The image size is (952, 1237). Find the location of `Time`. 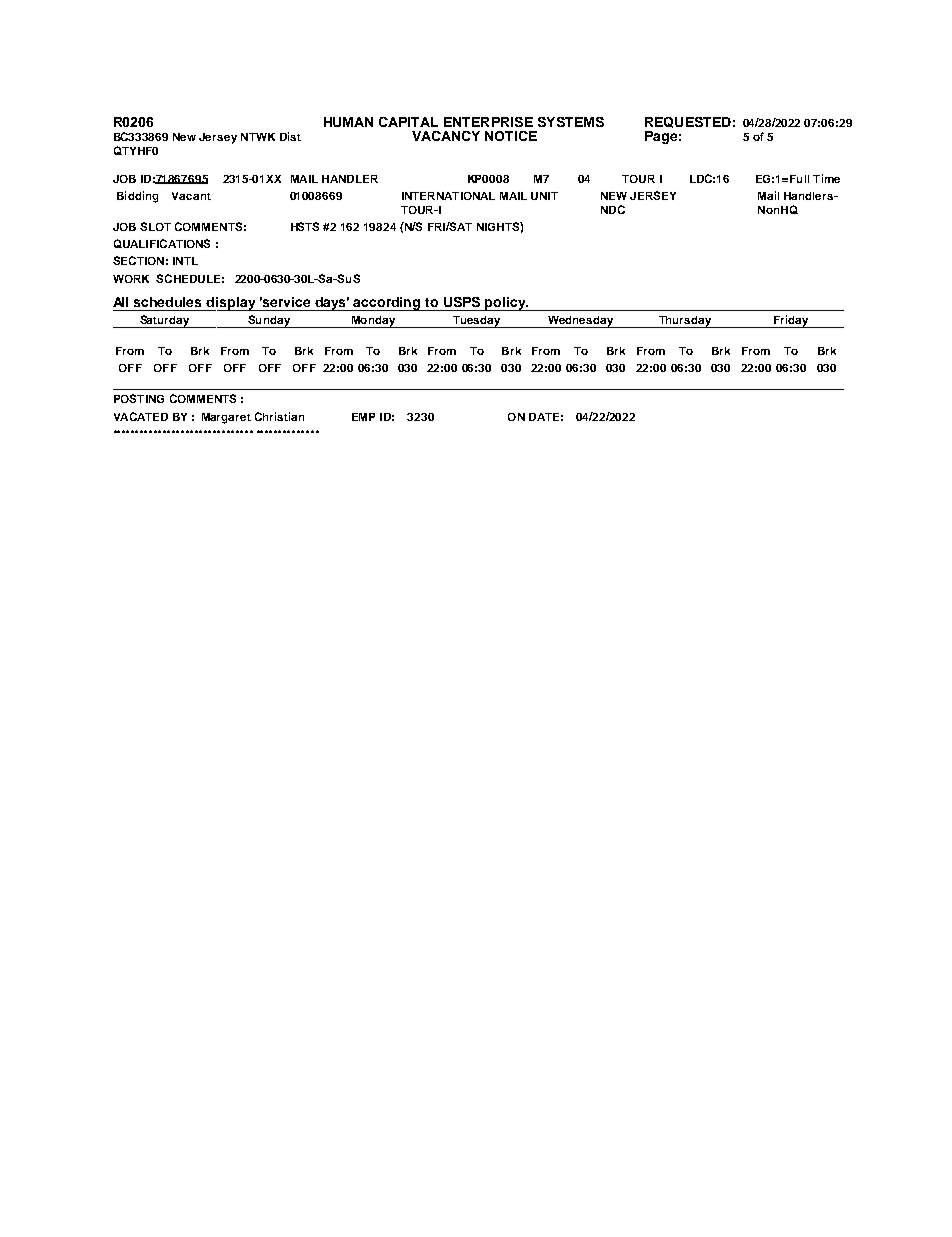

Time is located at coordinates (826, 178).
